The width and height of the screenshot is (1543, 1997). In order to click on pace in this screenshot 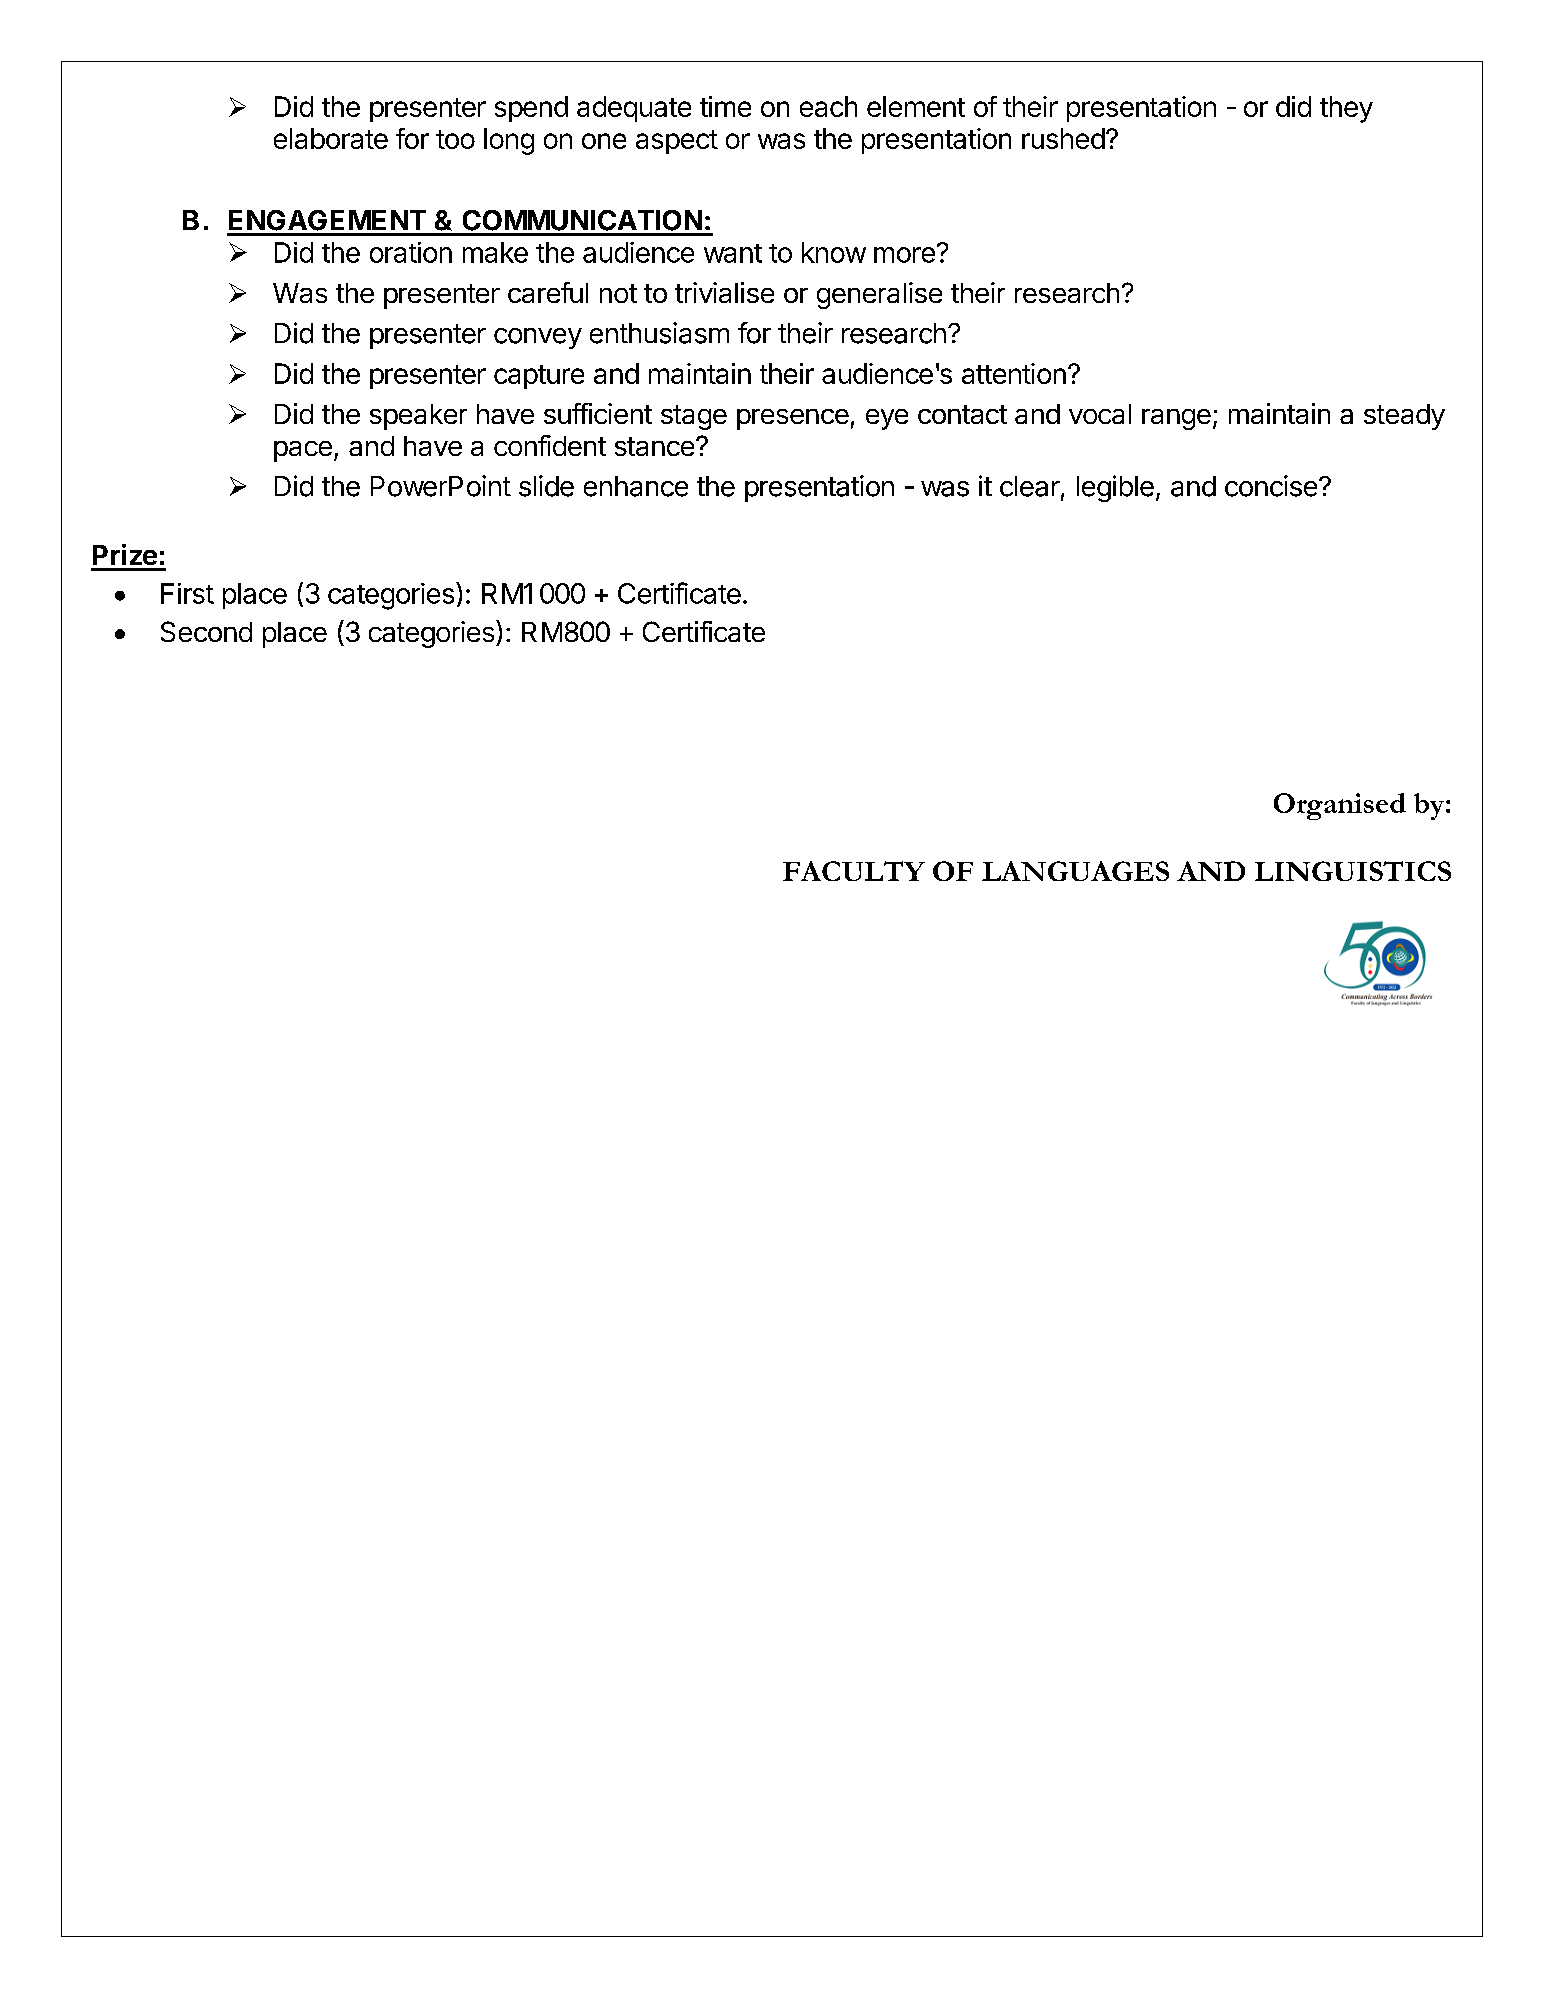, I will do `click(303, 451)`.
